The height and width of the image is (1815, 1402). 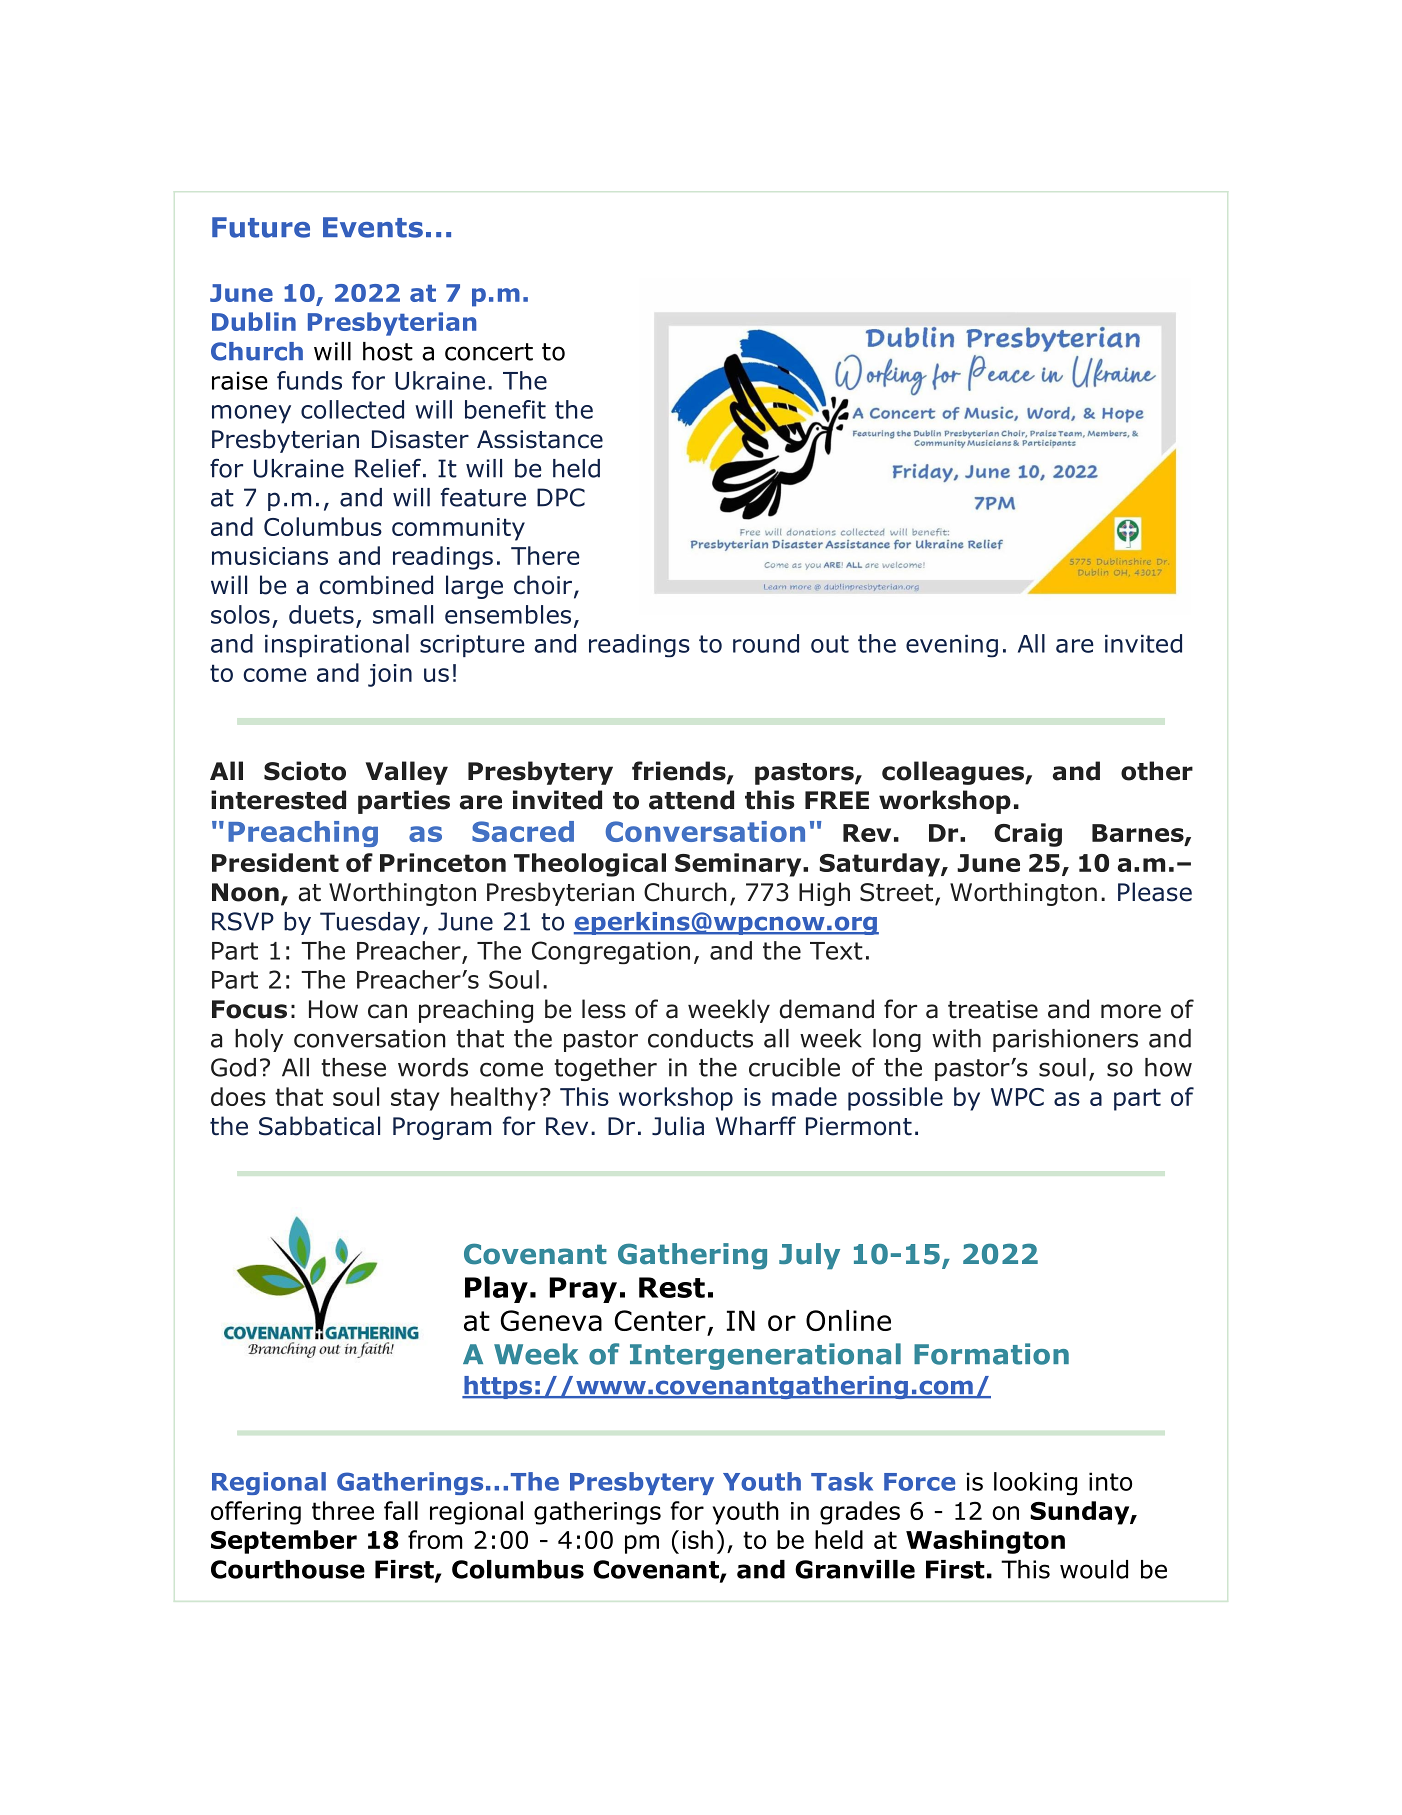 What do you see at coordinates (489, 352) in the image?
I see `concert` at bounding box center [489, 352].
